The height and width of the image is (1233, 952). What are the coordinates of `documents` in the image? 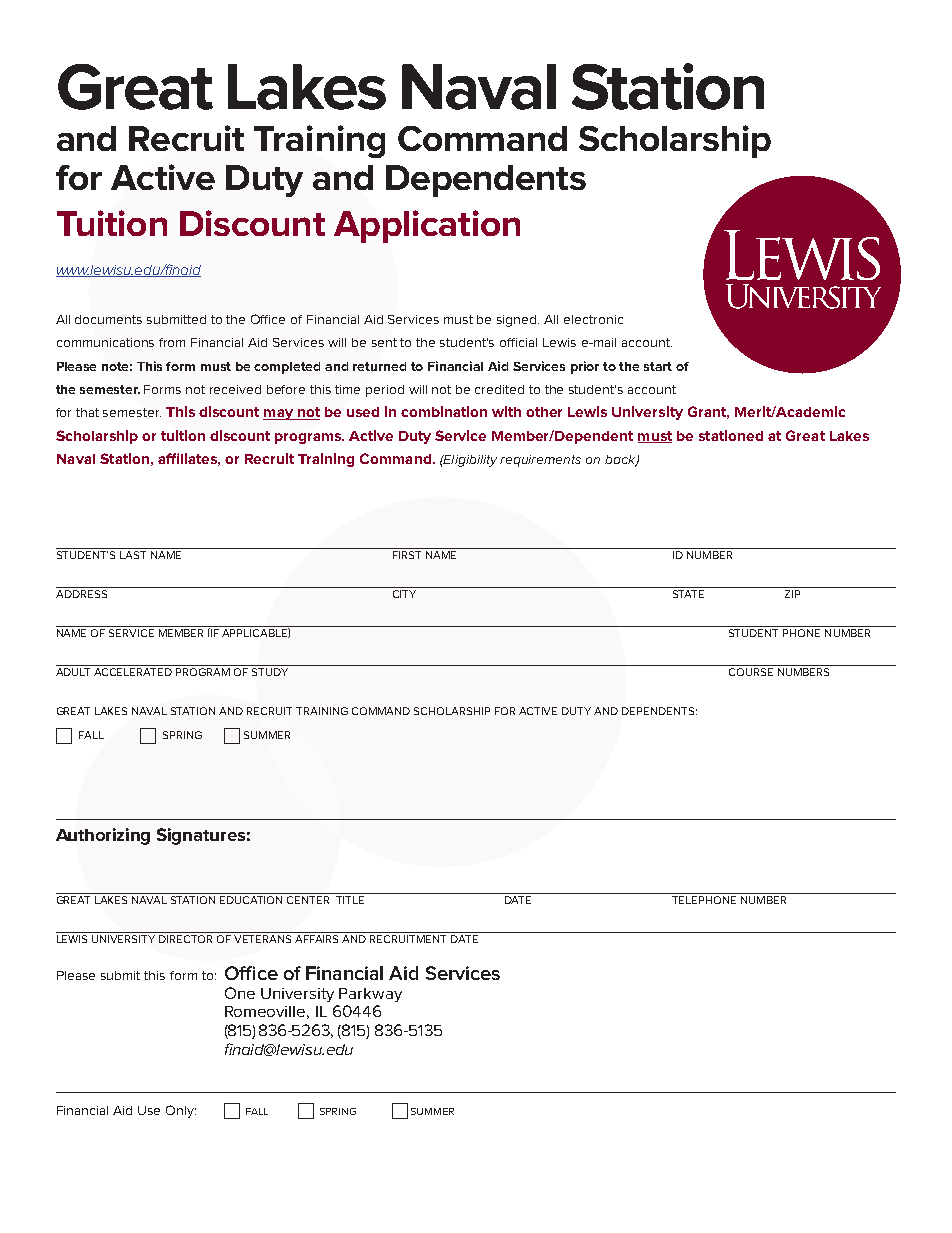 It's located at (108, 319).
